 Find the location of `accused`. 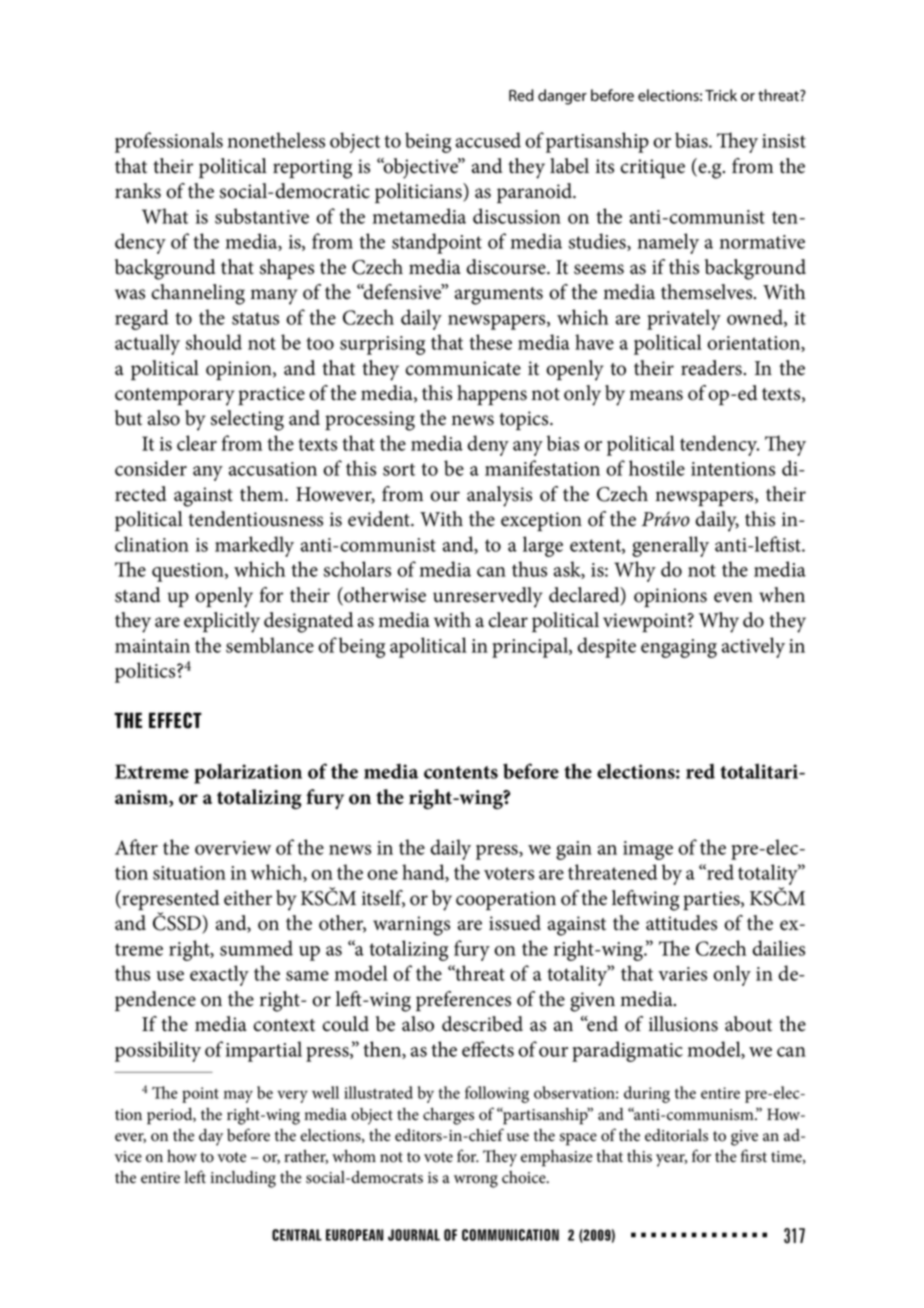

accused is located at coordinates (488, 140).
